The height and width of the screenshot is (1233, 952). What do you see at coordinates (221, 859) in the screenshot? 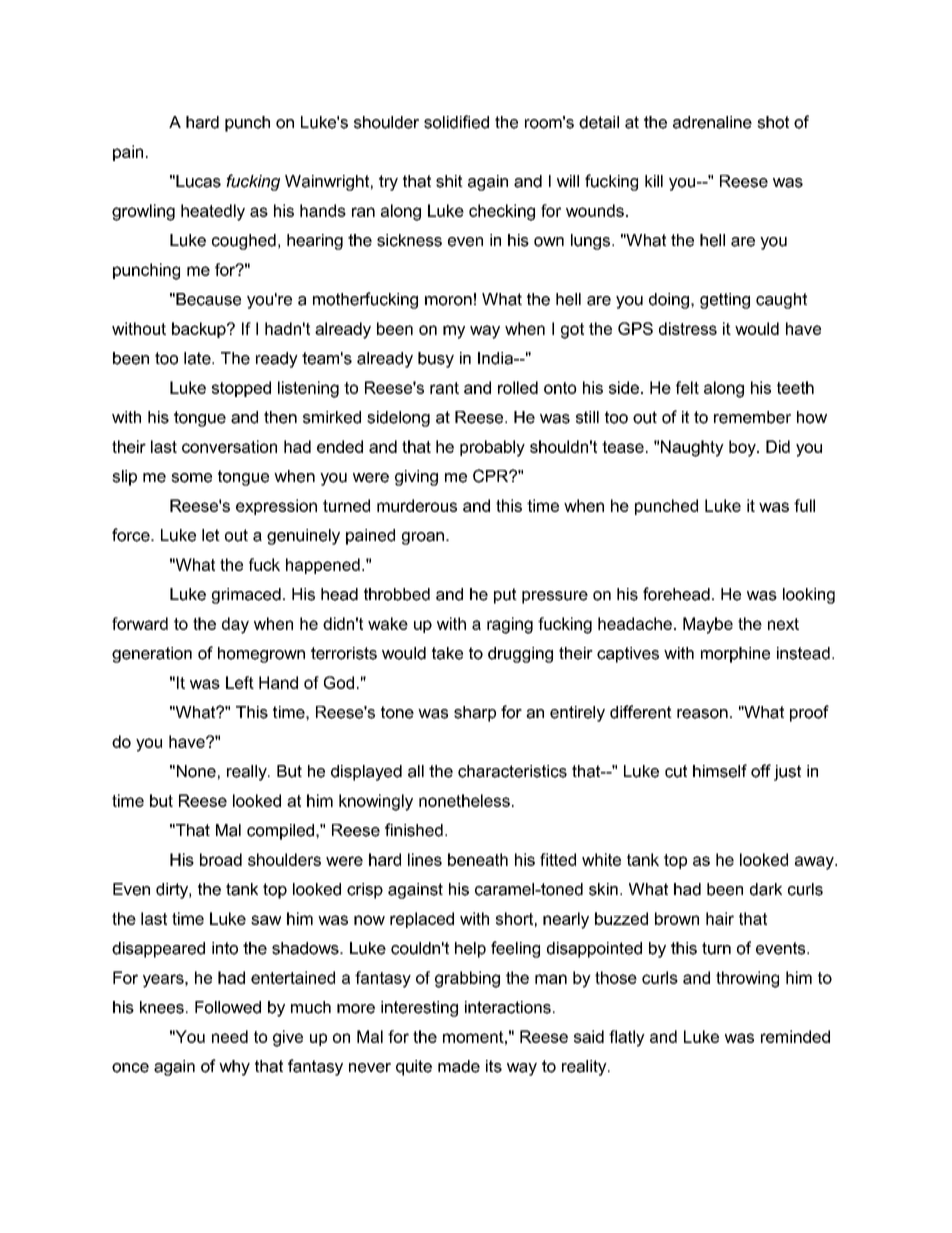
I see `broad` at bounding box center [221, 859].
